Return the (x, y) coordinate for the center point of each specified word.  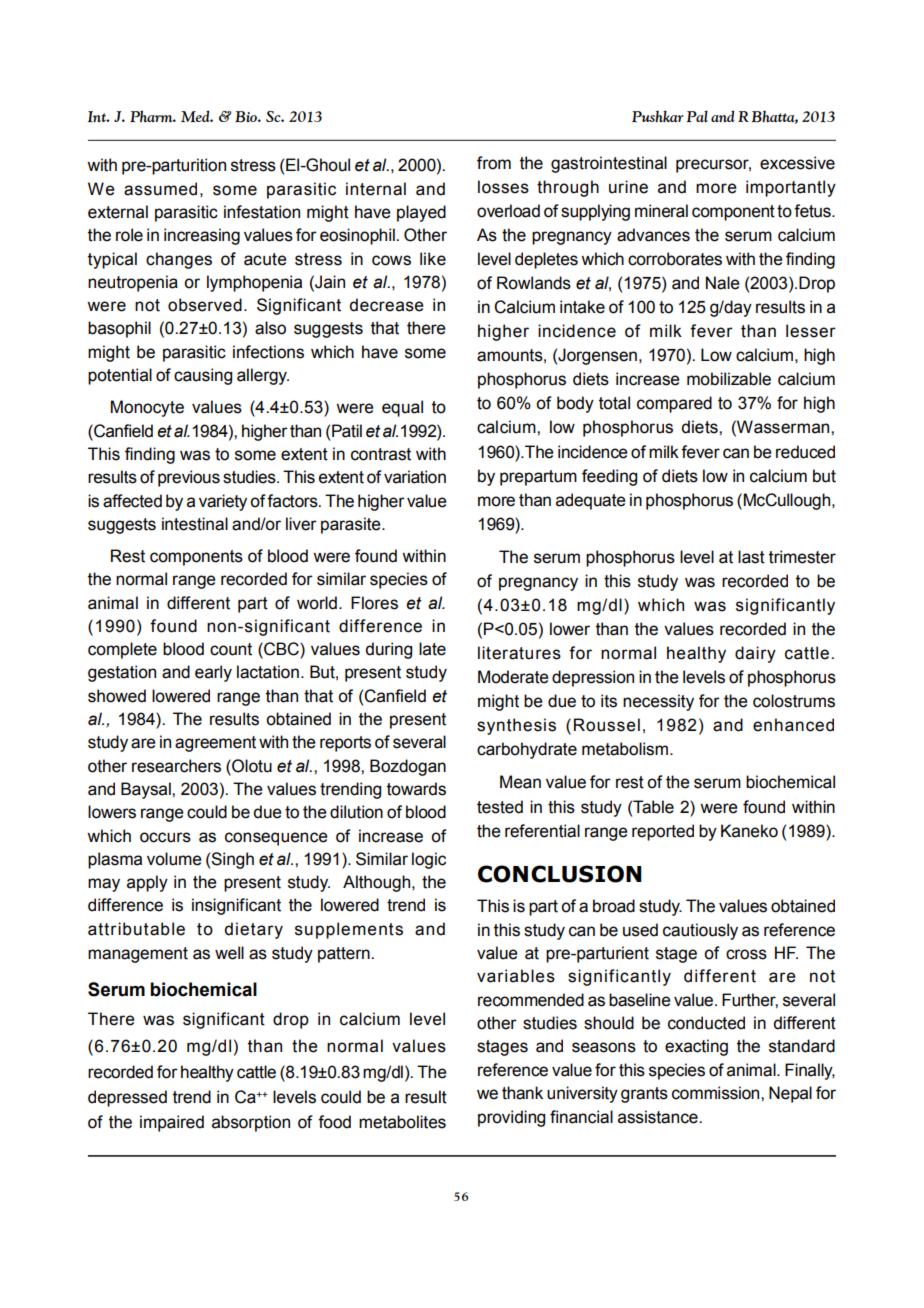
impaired (172, 1123)
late (432, 649)
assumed (160, 189)
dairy (755, 654)
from (494, 163)
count (231, 649)
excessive (797, 163)
